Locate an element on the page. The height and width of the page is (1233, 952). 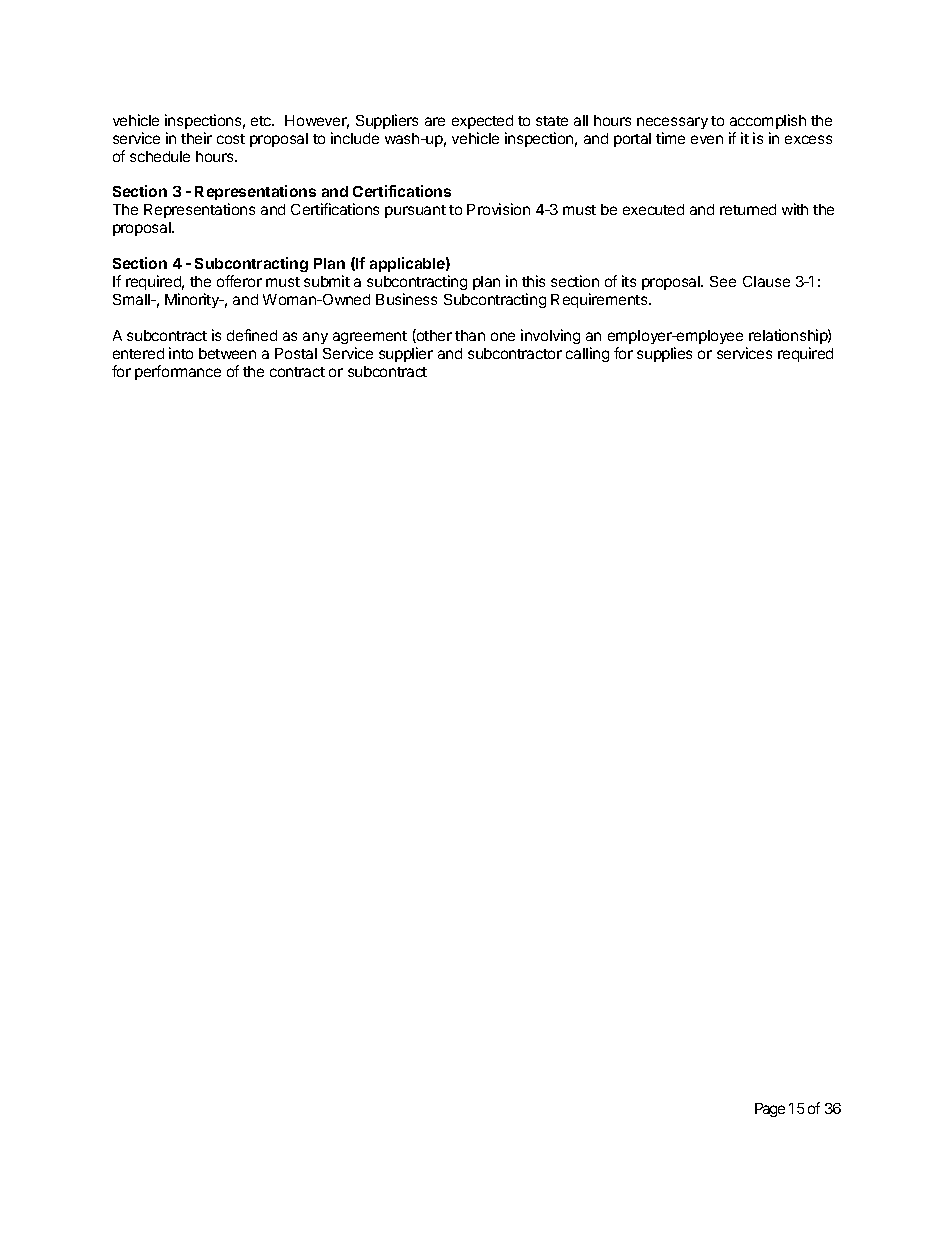
cost is located at coordinates (231, 139).
